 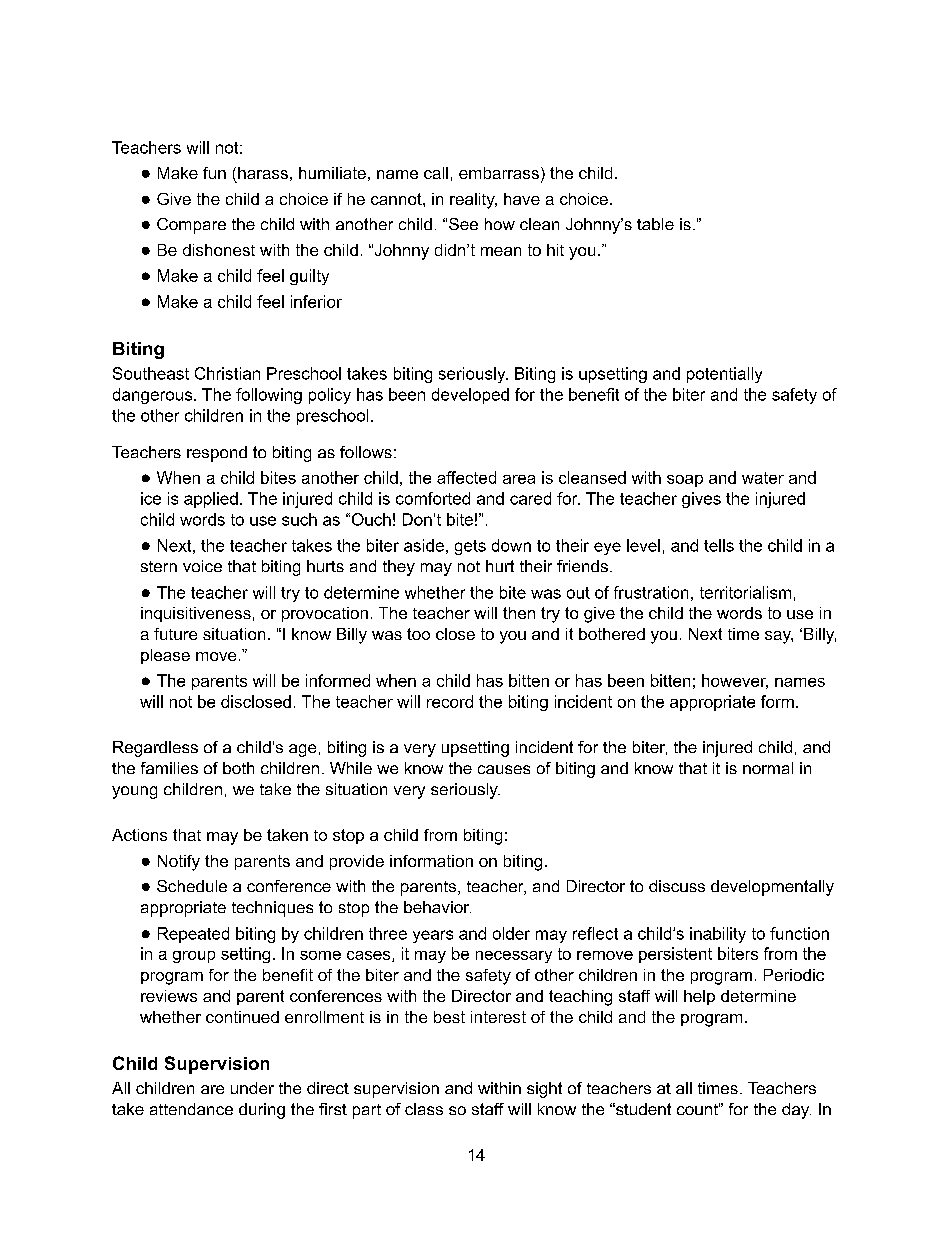 What do you see at coordinates (655, 224) in the page?
I see `table` at bounding box center [655, 224].
